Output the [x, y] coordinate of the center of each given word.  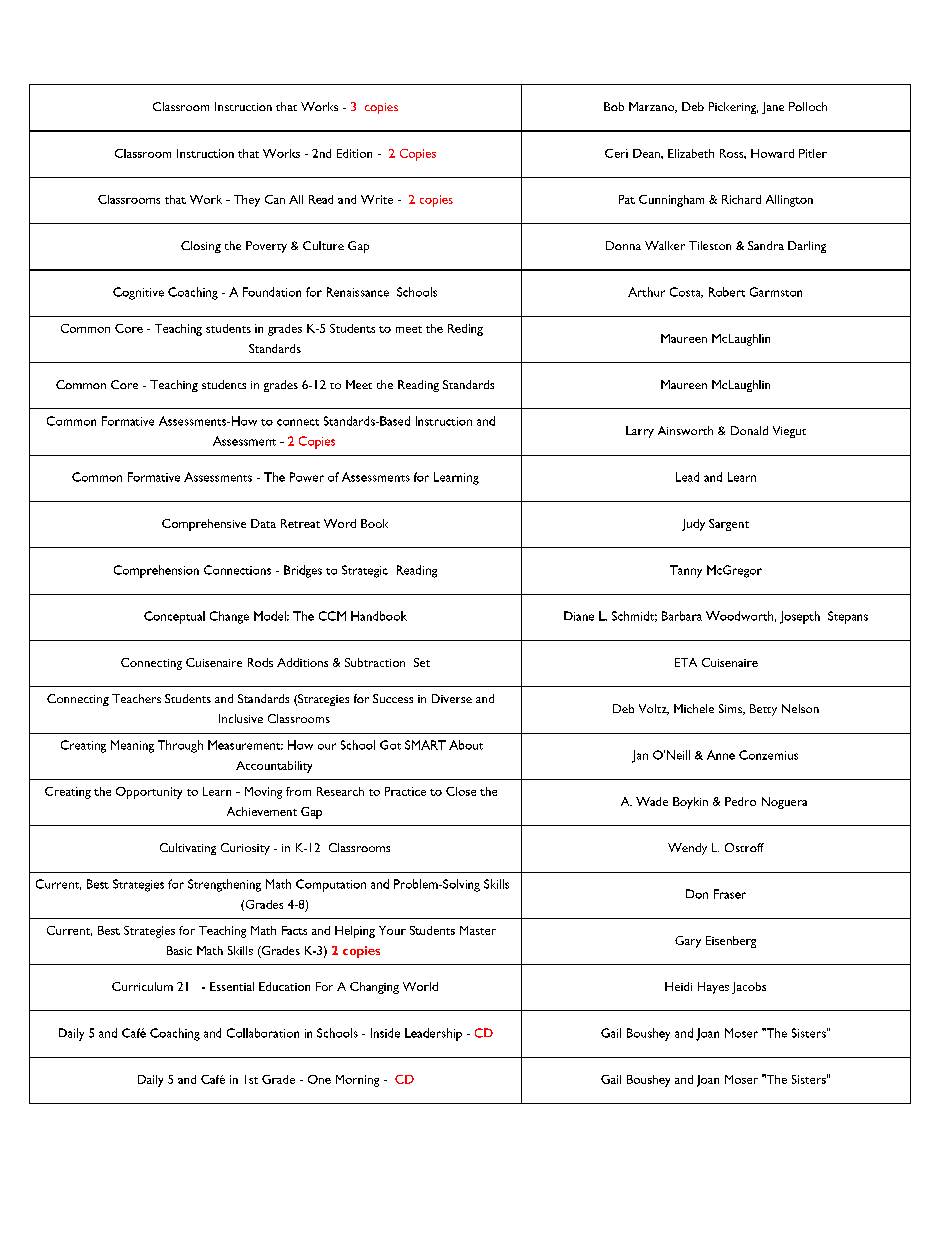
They [247, 201]
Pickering [733, 108]
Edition [354, 153]
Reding [465, 330]
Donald [749, 430]
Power [307, 477]
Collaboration [263, 1033]
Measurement [245, 745]
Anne [721, 755]
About [466, 745]
